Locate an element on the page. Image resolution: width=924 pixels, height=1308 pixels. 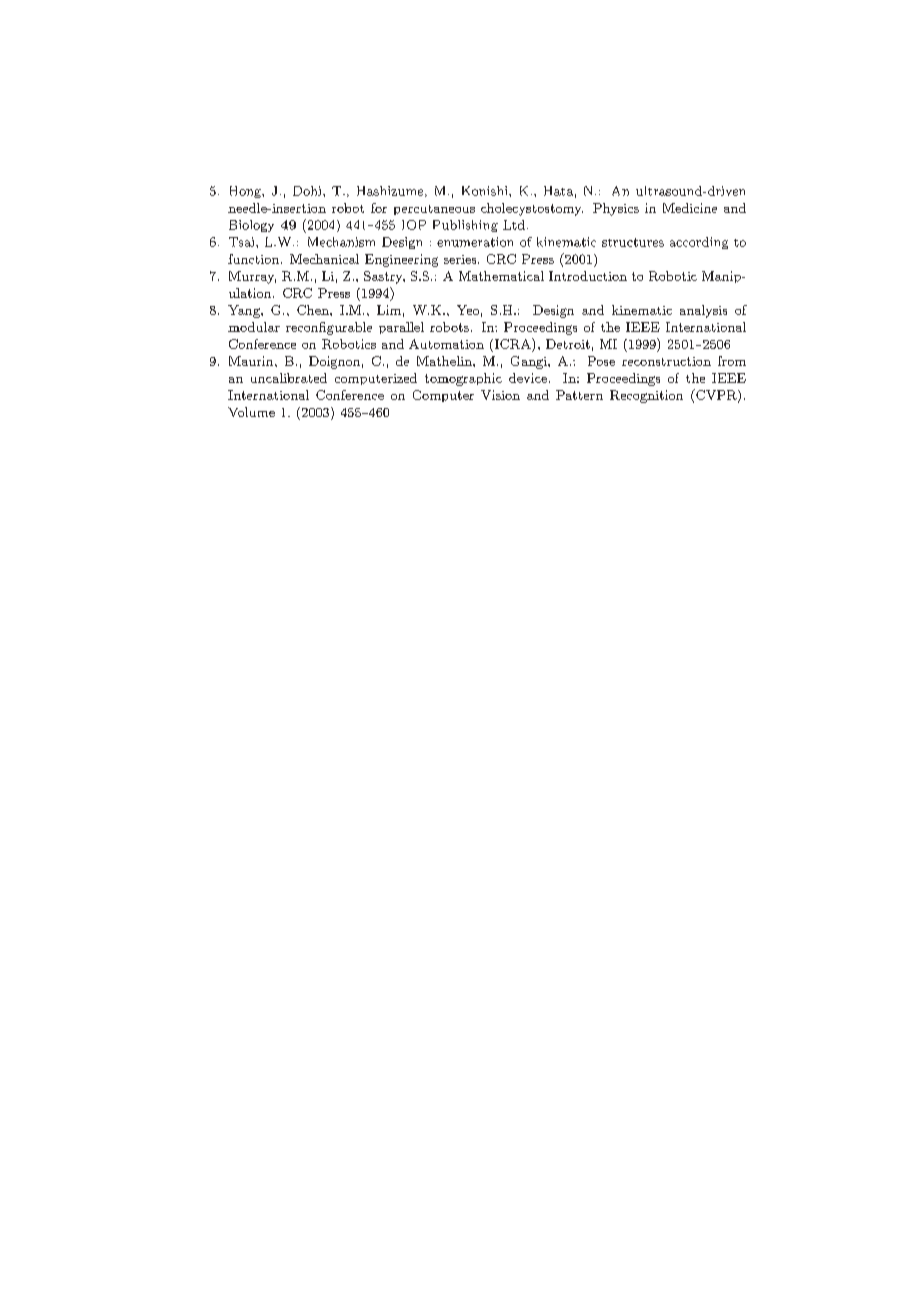
reconfigurable is located at coordinates (329, 328).
